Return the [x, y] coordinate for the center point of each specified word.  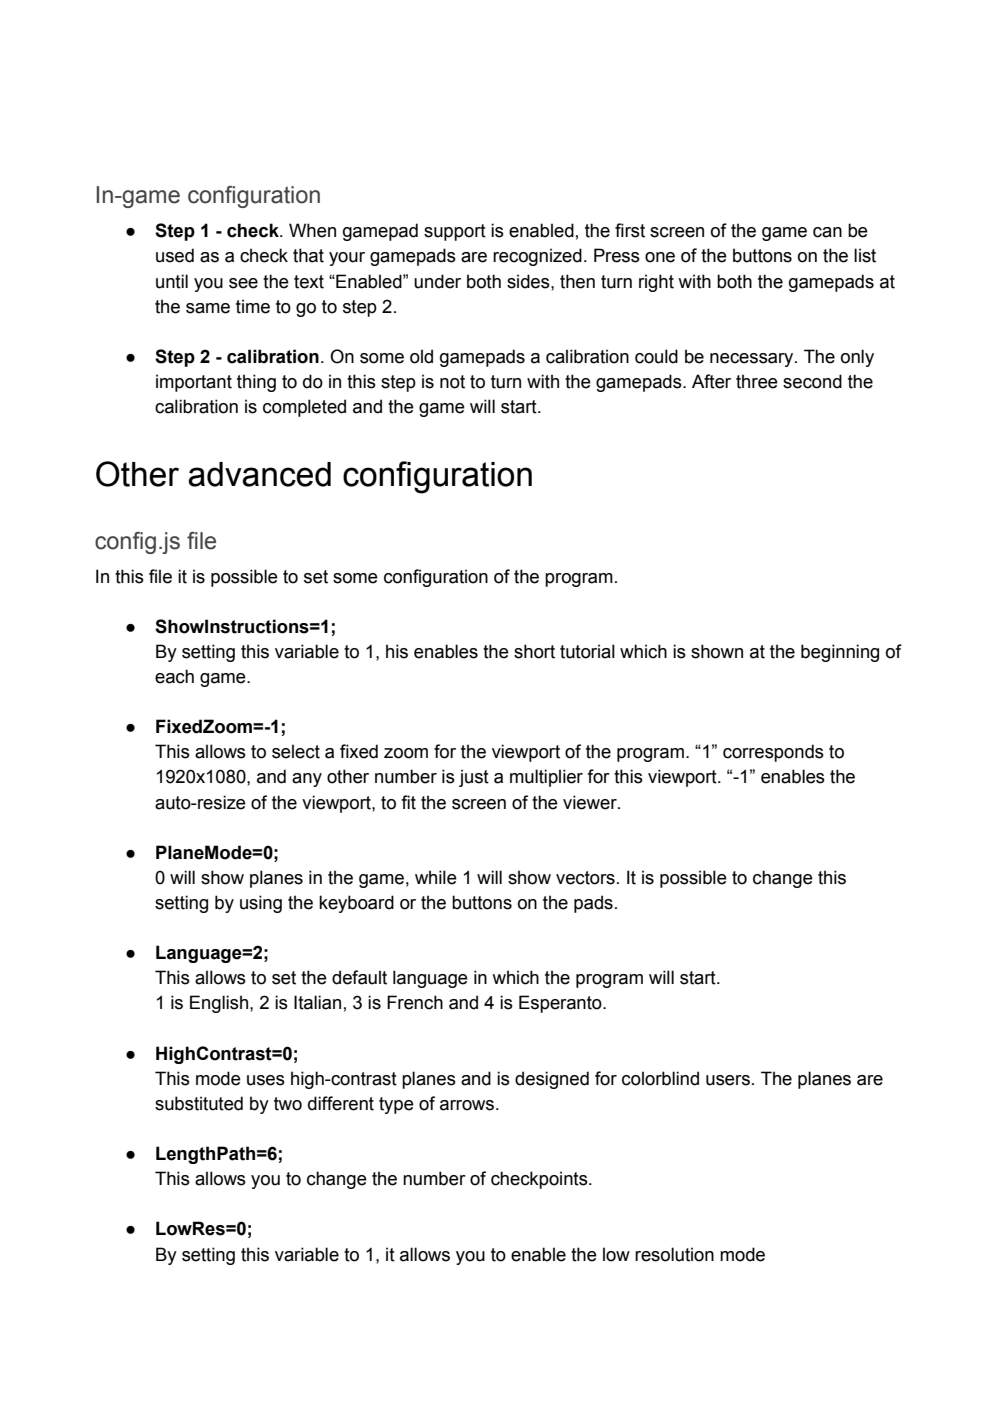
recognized [537, 257]
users [728, 1080]
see [243, 283]
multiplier [546, 778]
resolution [674, 1254]
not [452, 382]
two [288, 1104]
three [757, 381]
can [827, 232]
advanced [259, 474]
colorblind [660, 1078]
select [296, 751]
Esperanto [561, 1004]
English [220, 1004]
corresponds [773, 753]
